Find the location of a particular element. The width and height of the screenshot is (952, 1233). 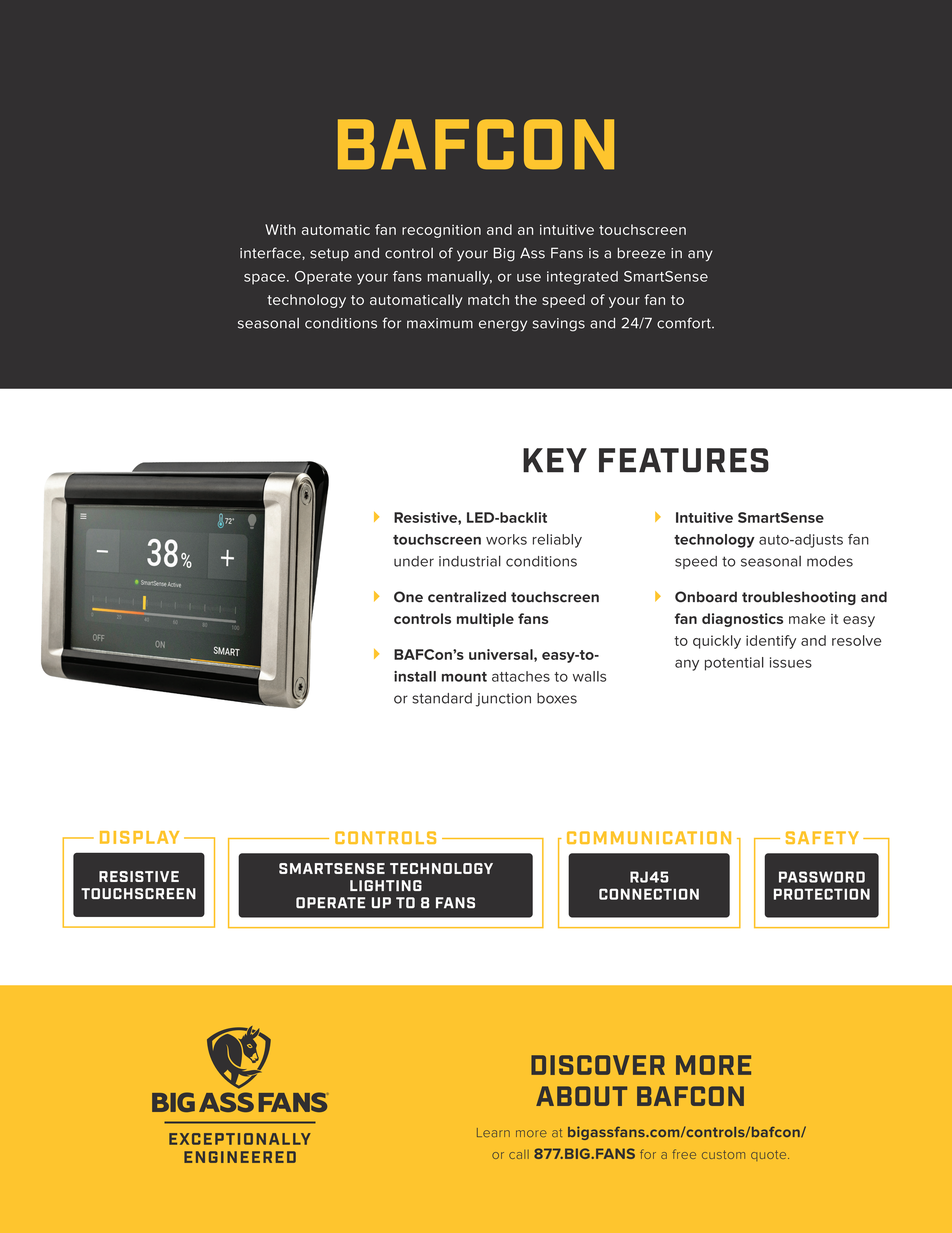

comfort is located at coordinates (685, 323).
